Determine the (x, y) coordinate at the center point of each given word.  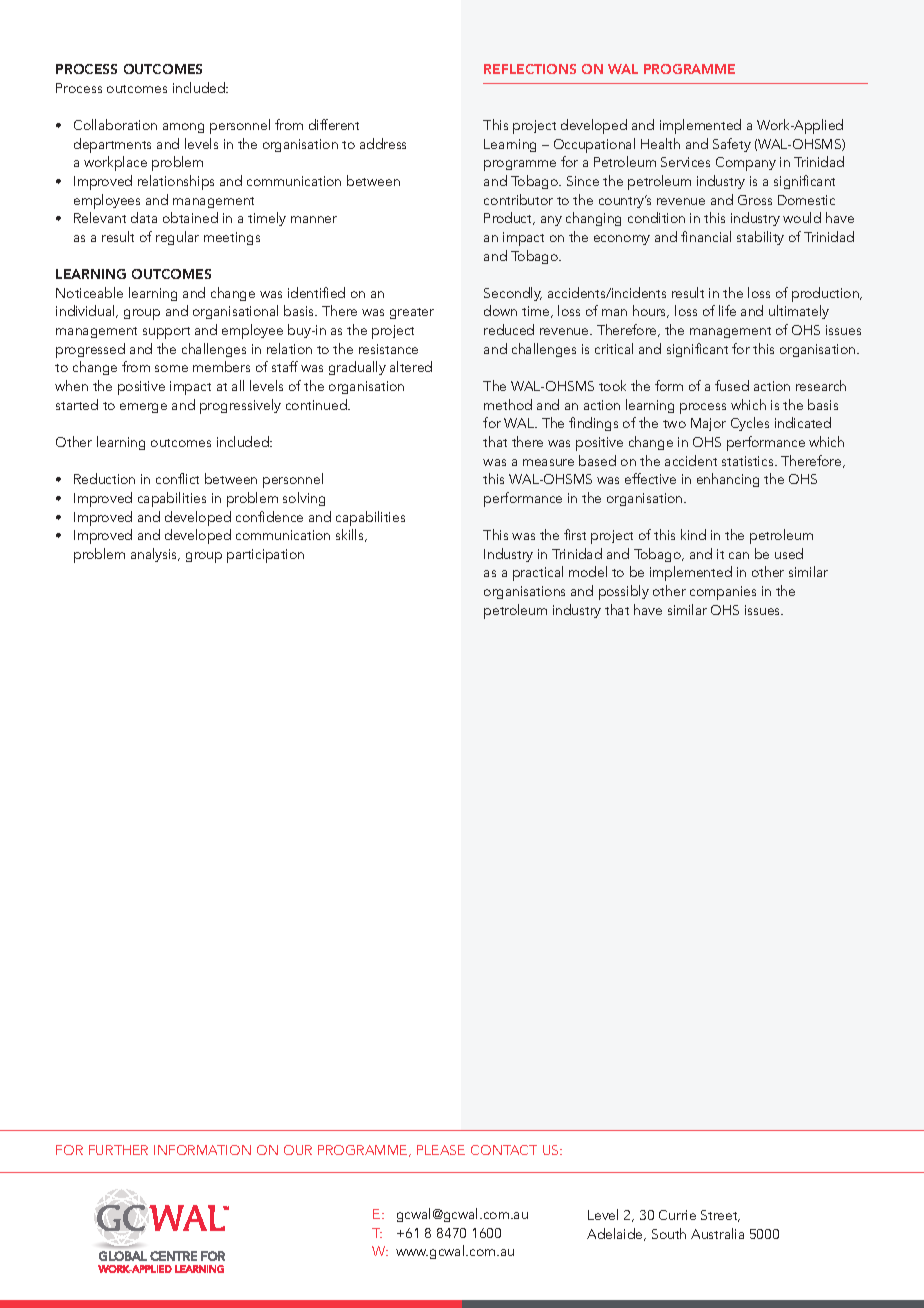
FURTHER (118, 1150)
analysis (155, 555)
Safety (732, 145)
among (183, 128)
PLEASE (441, 1150)
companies (723, 593)
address (383, 143)
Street (720, 1216)
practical (538, 573)
